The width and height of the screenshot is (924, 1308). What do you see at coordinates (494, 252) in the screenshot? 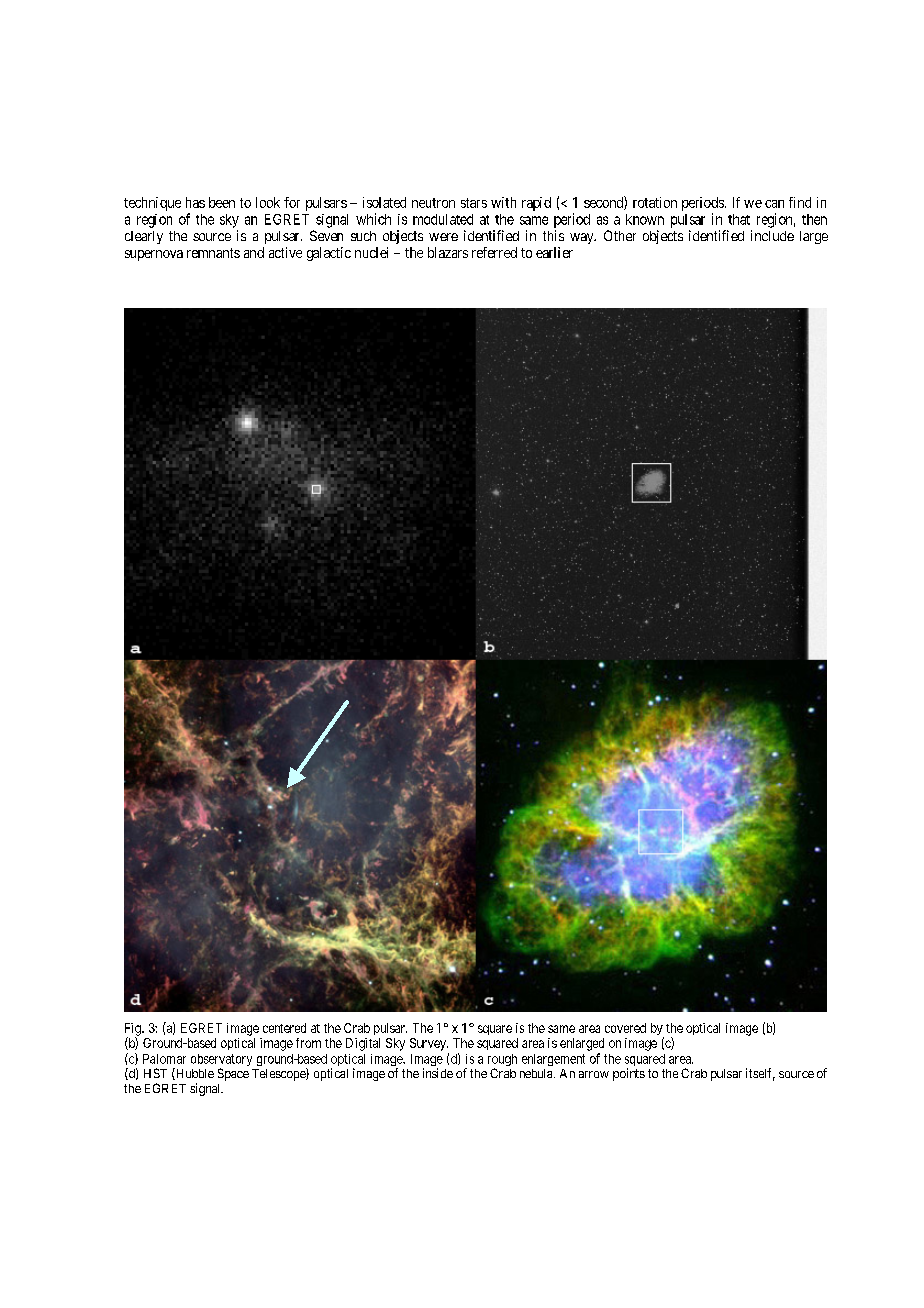
I see `referred` at bounding box center [494, 252].
